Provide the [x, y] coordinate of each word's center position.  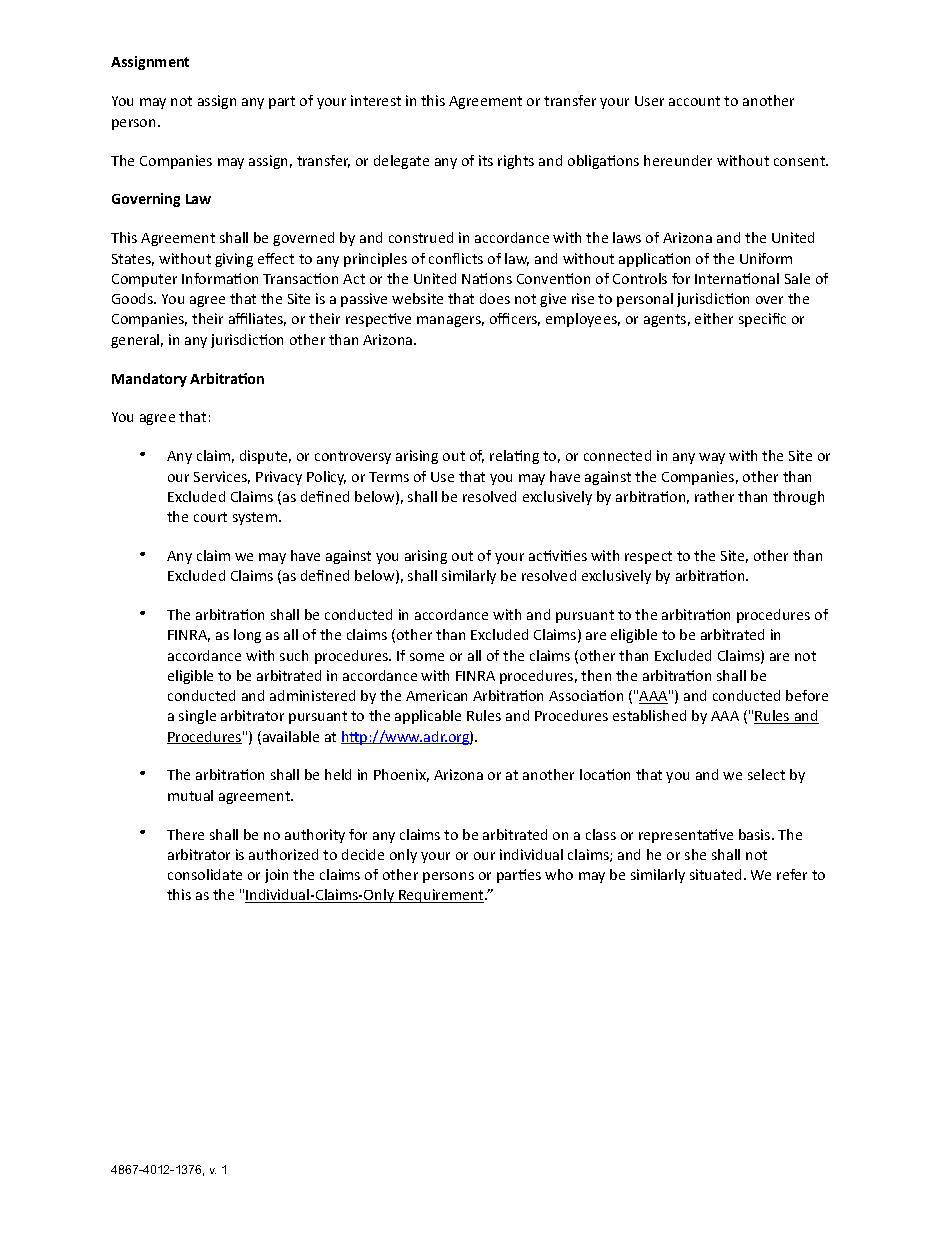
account [694, 101]
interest [376, 100]
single [197, 717]
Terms [389, 477]
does [495, 298]
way [712, 458]
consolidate [205, 874]
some [427, 657]
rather [714, 496]
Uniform [766, 258]
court [210, 517]
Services [222, 477]
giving [234, 260]
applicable [428, 717]
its [486, 160]
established [649, 715]
